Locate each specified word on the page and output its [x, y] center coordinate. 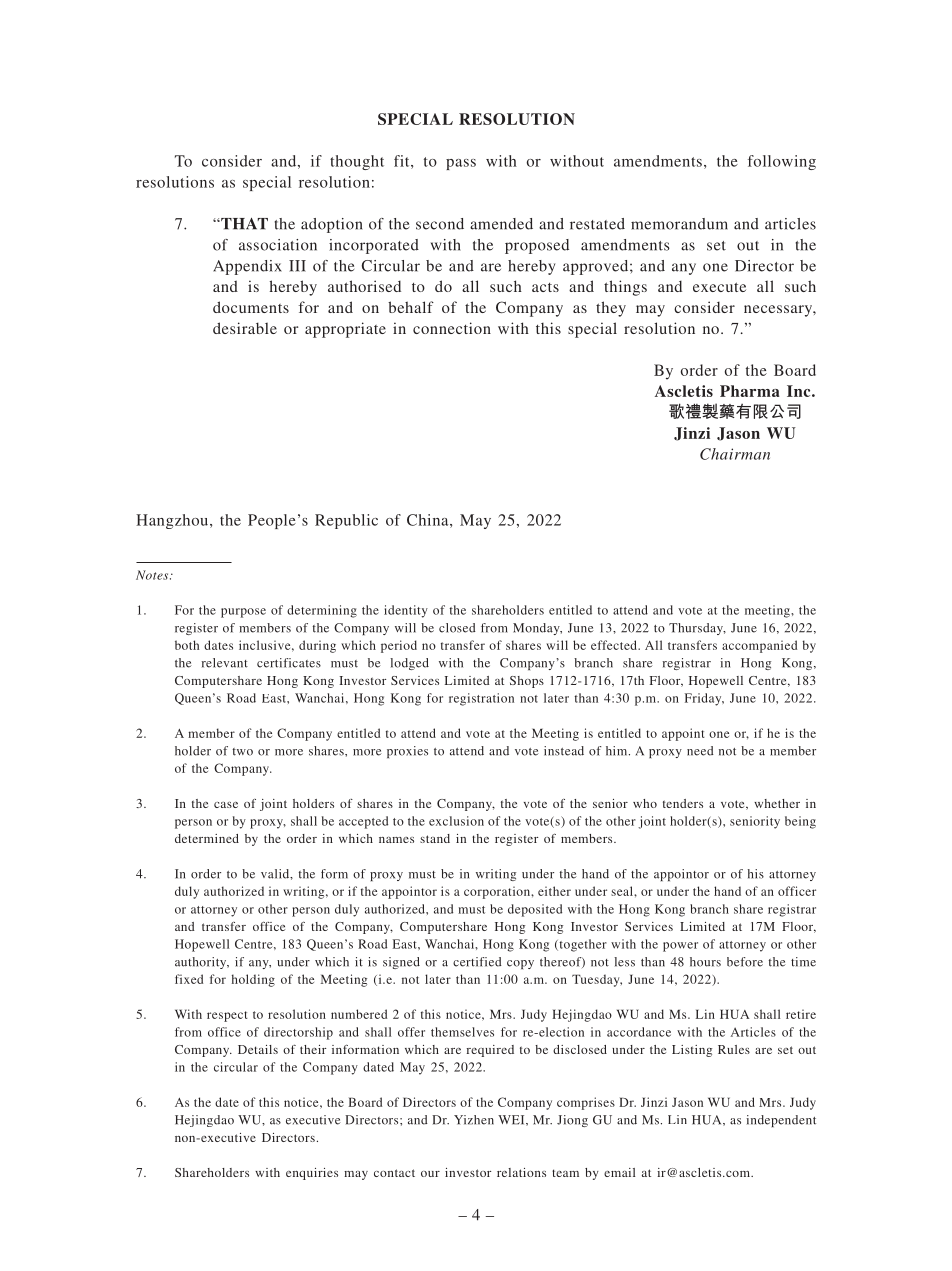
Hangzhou [173, 521]
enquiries [312, 1174]
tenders [683, 803]
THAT [243, 224]
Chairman [735, 454]
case [226, 805]
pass [461, 164]
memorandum [679, 224]
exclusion [456, 821]
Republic [346, 521]
